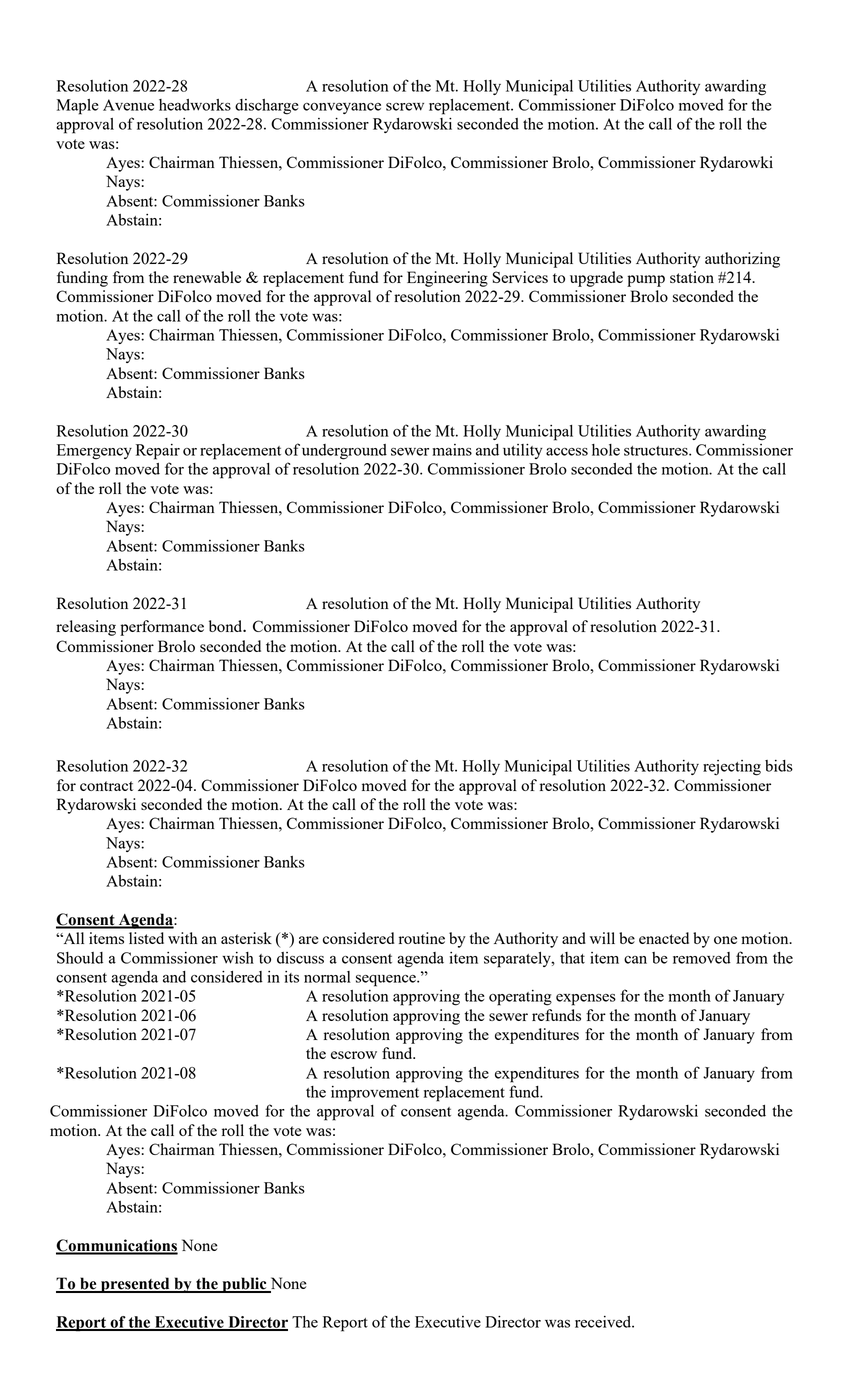 The image size is (849, 1400). I want to click on authorizing, so click(742, 260).
